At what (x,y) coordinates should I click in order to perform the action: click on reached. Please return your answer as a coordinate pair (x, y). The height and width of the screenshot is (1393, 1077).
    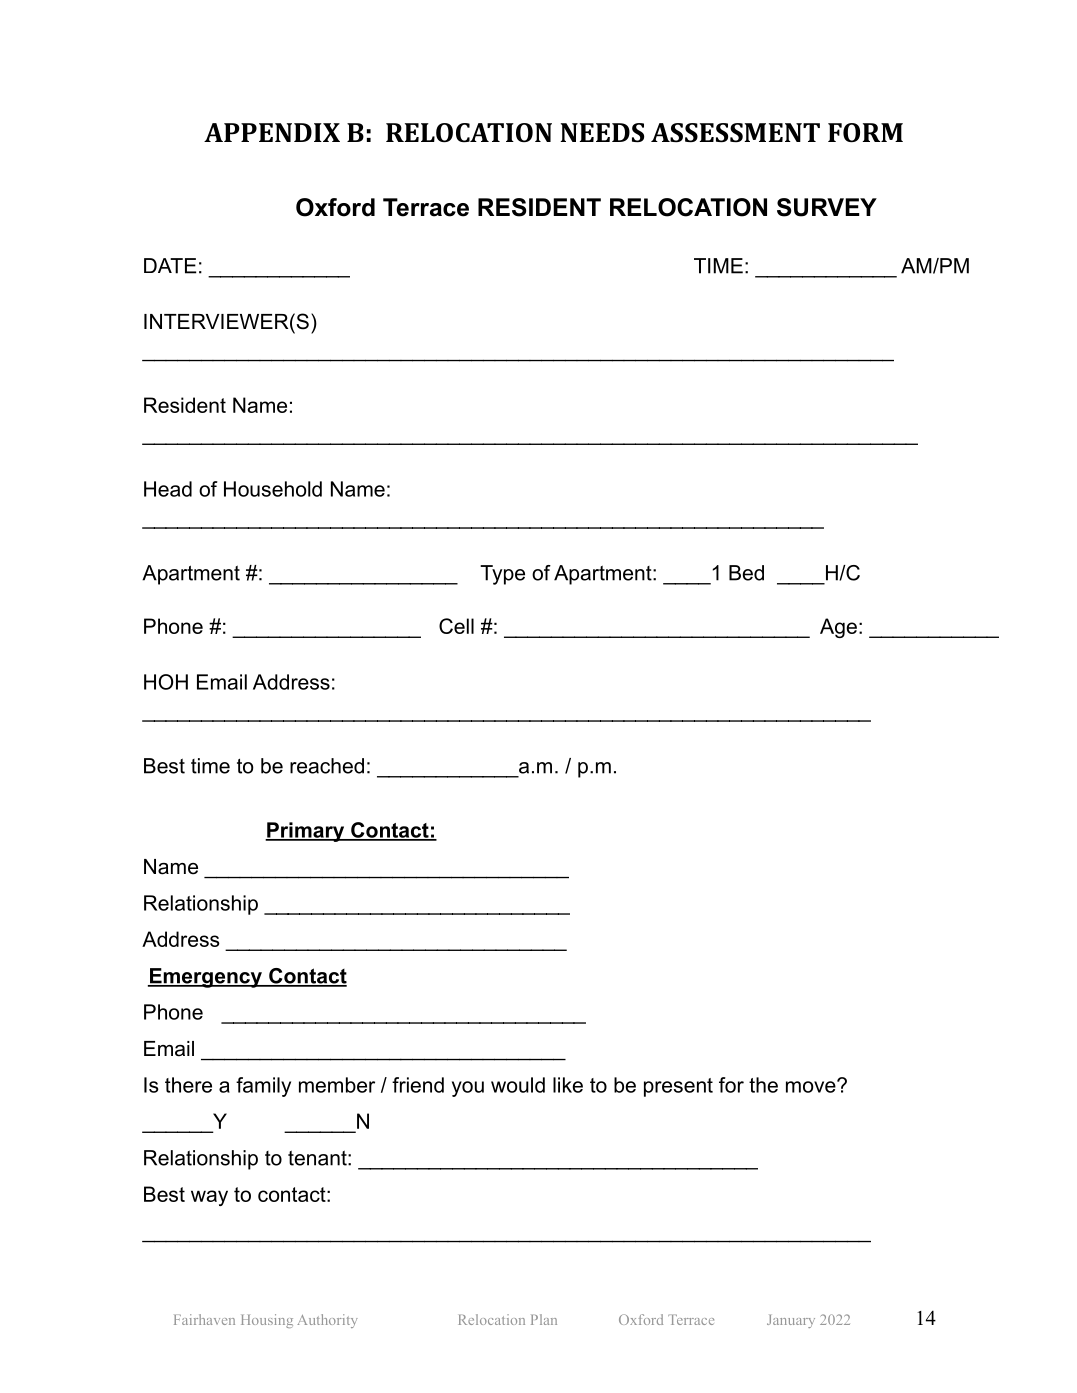
    Looking at the image, I should click on (327, 766).
